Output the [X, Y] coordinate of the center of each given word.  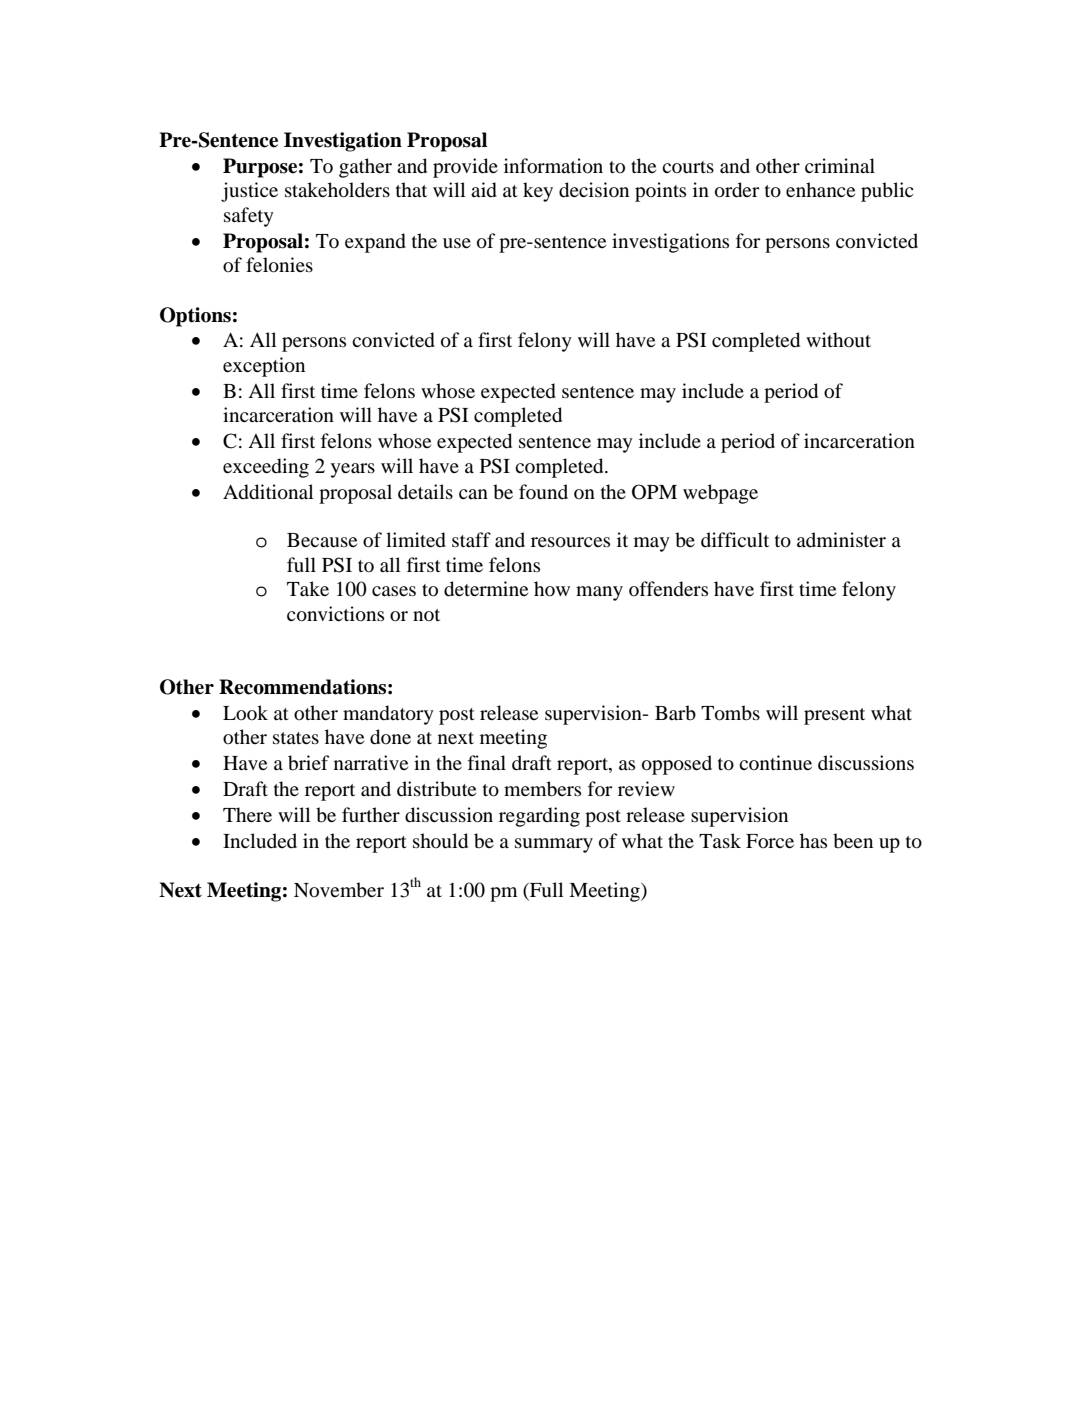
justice [249, 192]
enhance [820, 189]
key [538, 192]
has [813, 840]
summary [554, 845]
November [339, 890]
